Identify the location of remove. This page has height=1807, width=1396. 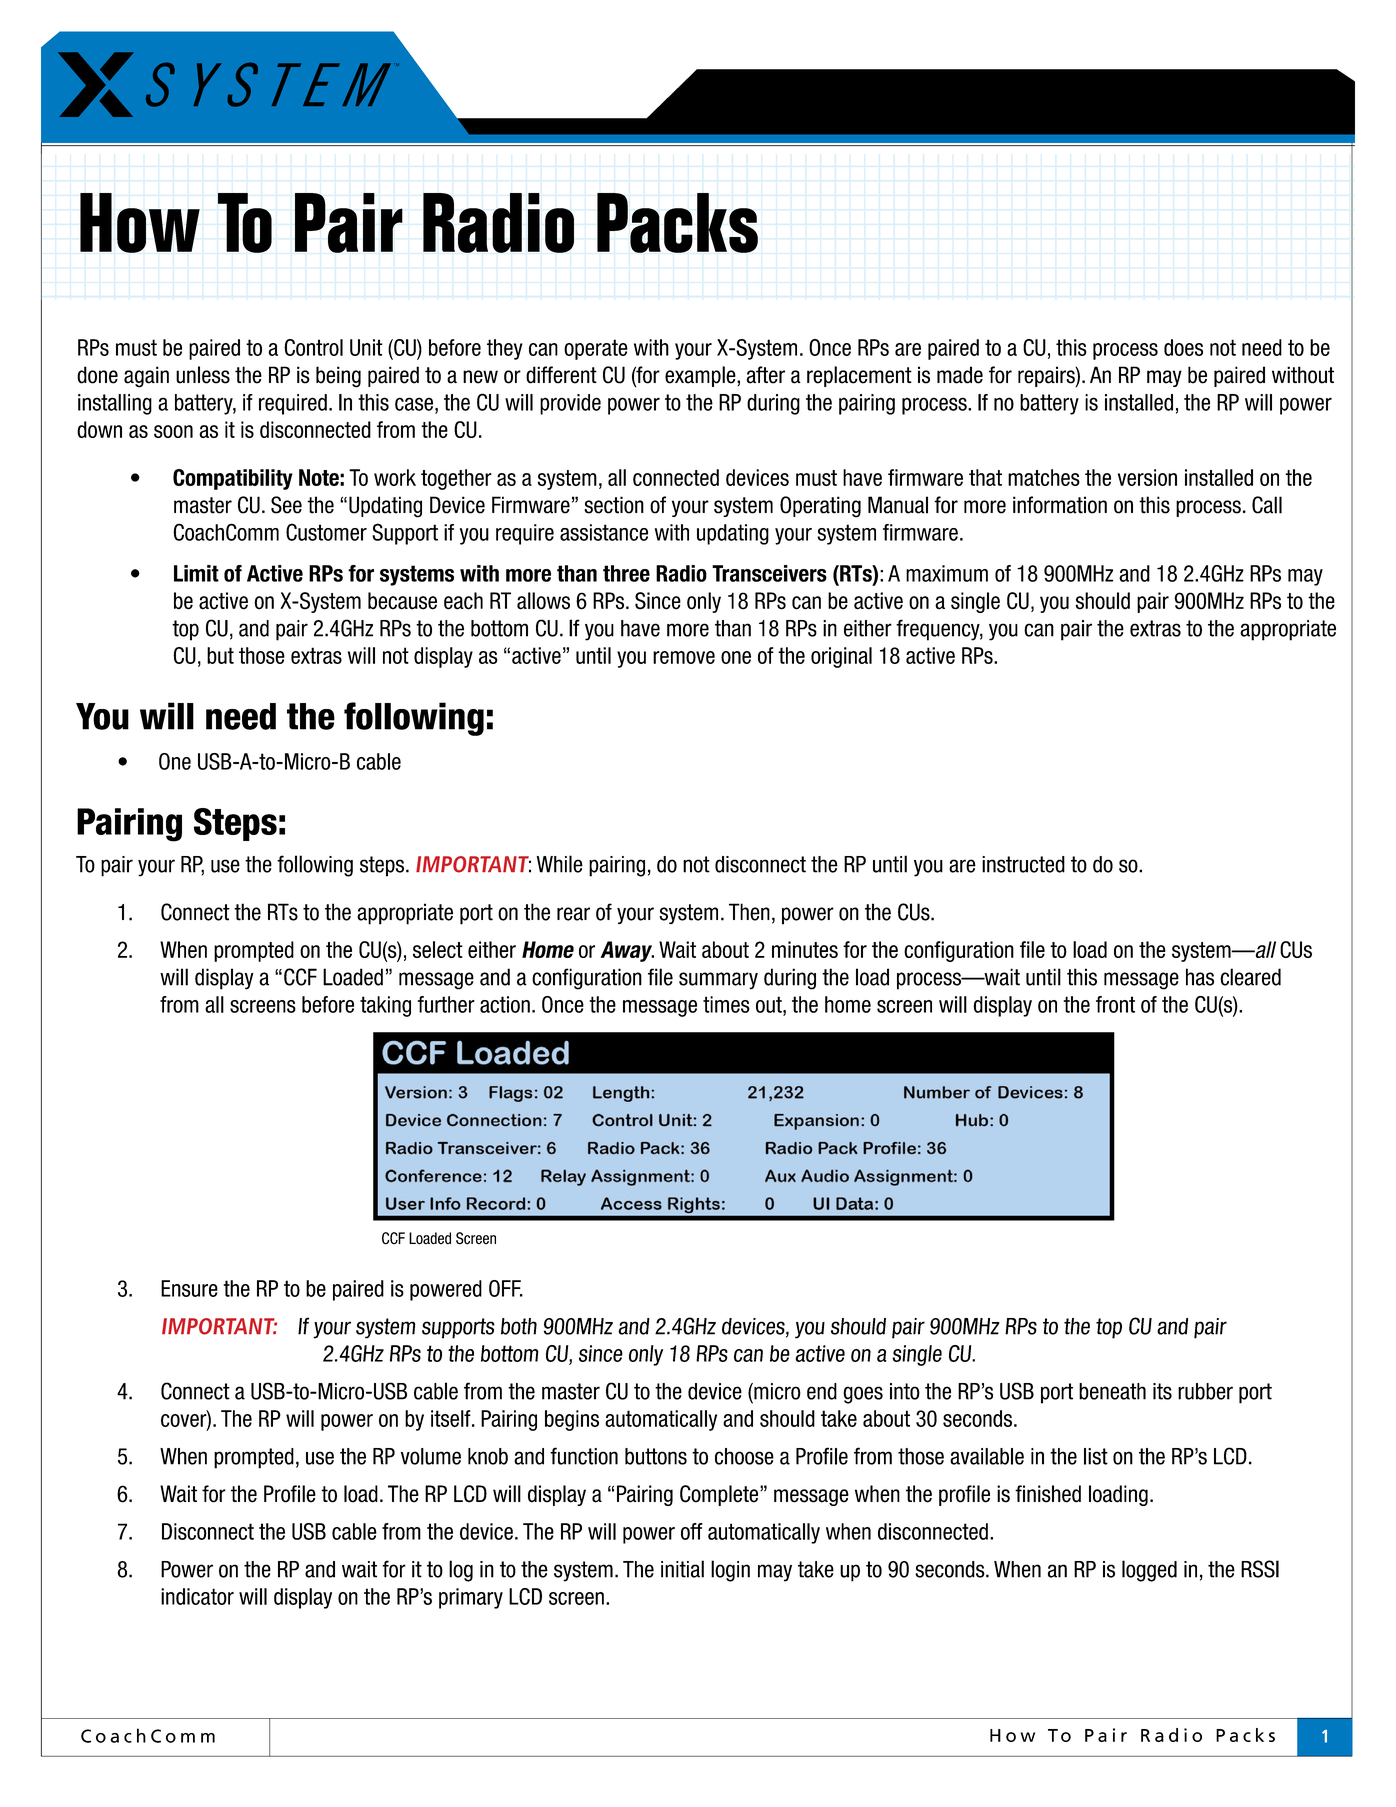
(684, 657).
